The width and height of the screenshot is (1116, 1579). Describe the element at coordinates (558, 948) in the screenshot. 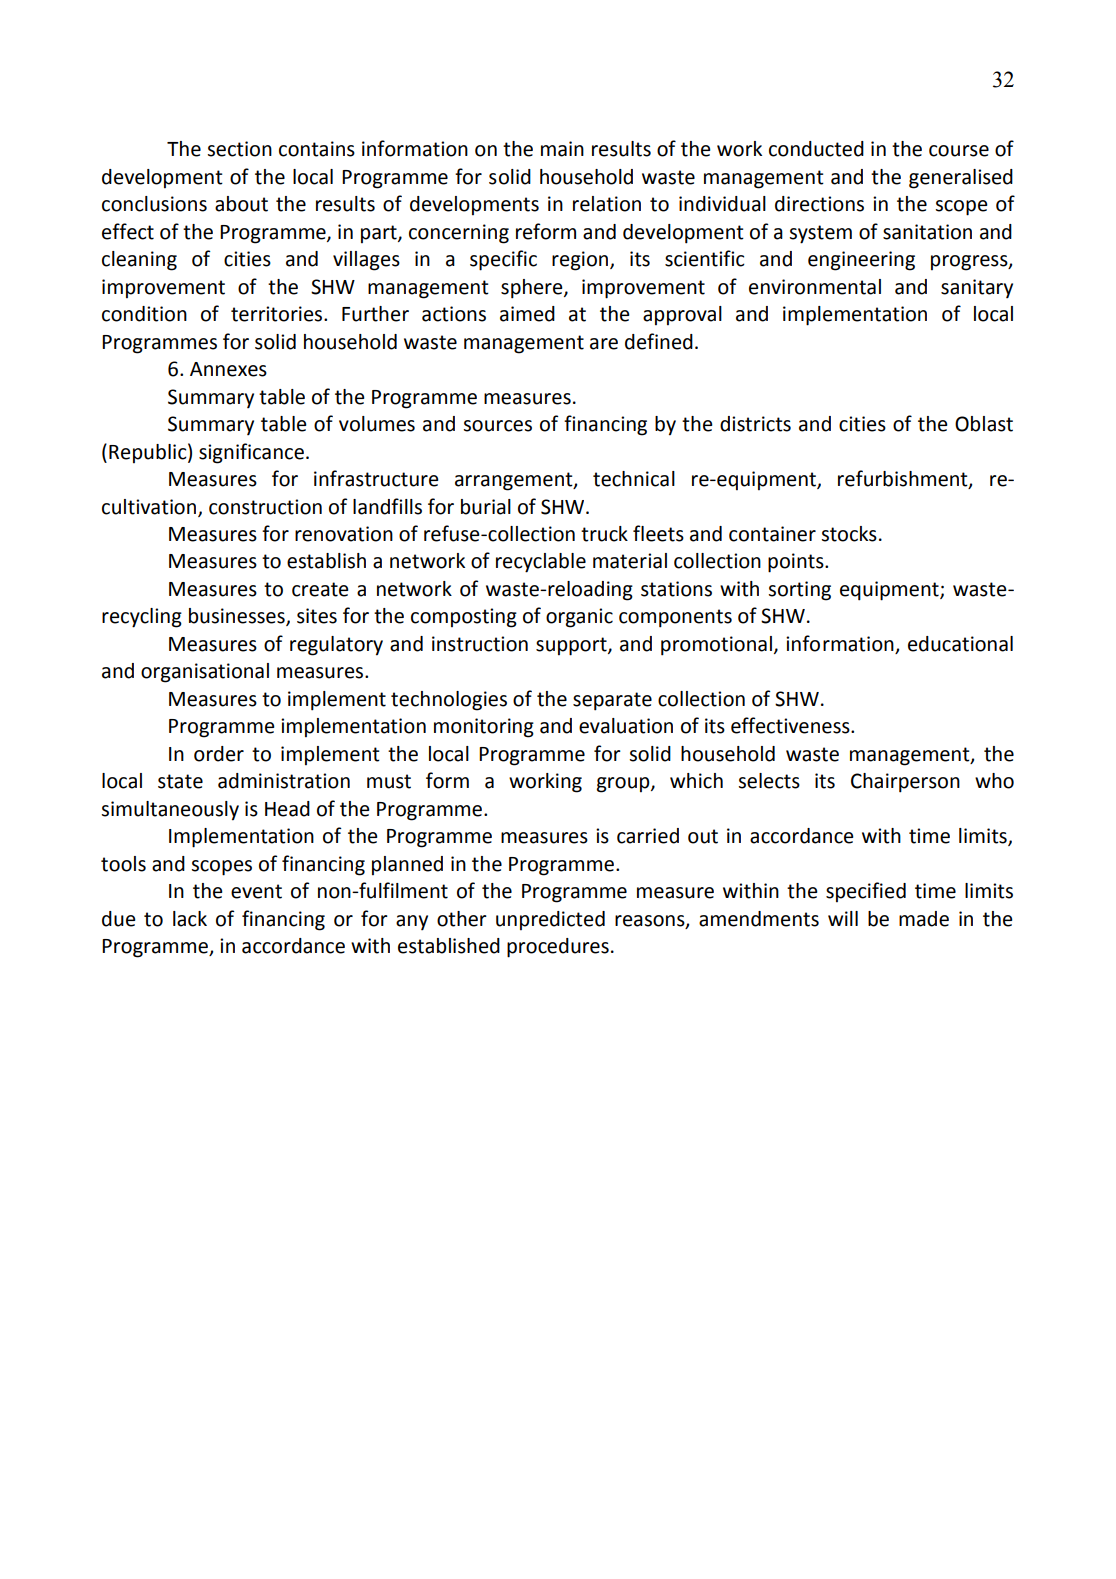

I see `procedures` at that location.
